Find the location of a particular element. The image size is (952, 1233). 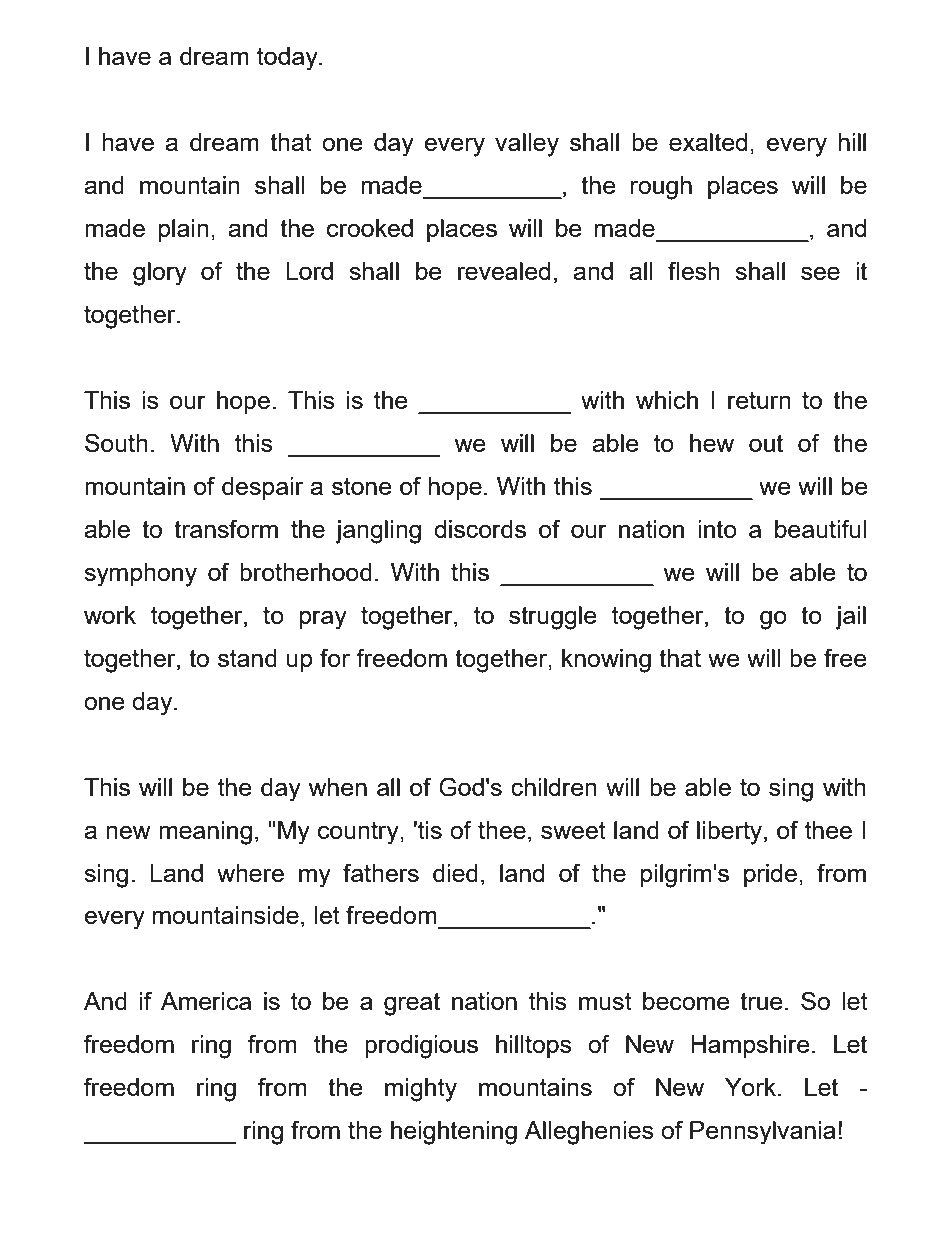

today is located at coordinates (288, 59).
